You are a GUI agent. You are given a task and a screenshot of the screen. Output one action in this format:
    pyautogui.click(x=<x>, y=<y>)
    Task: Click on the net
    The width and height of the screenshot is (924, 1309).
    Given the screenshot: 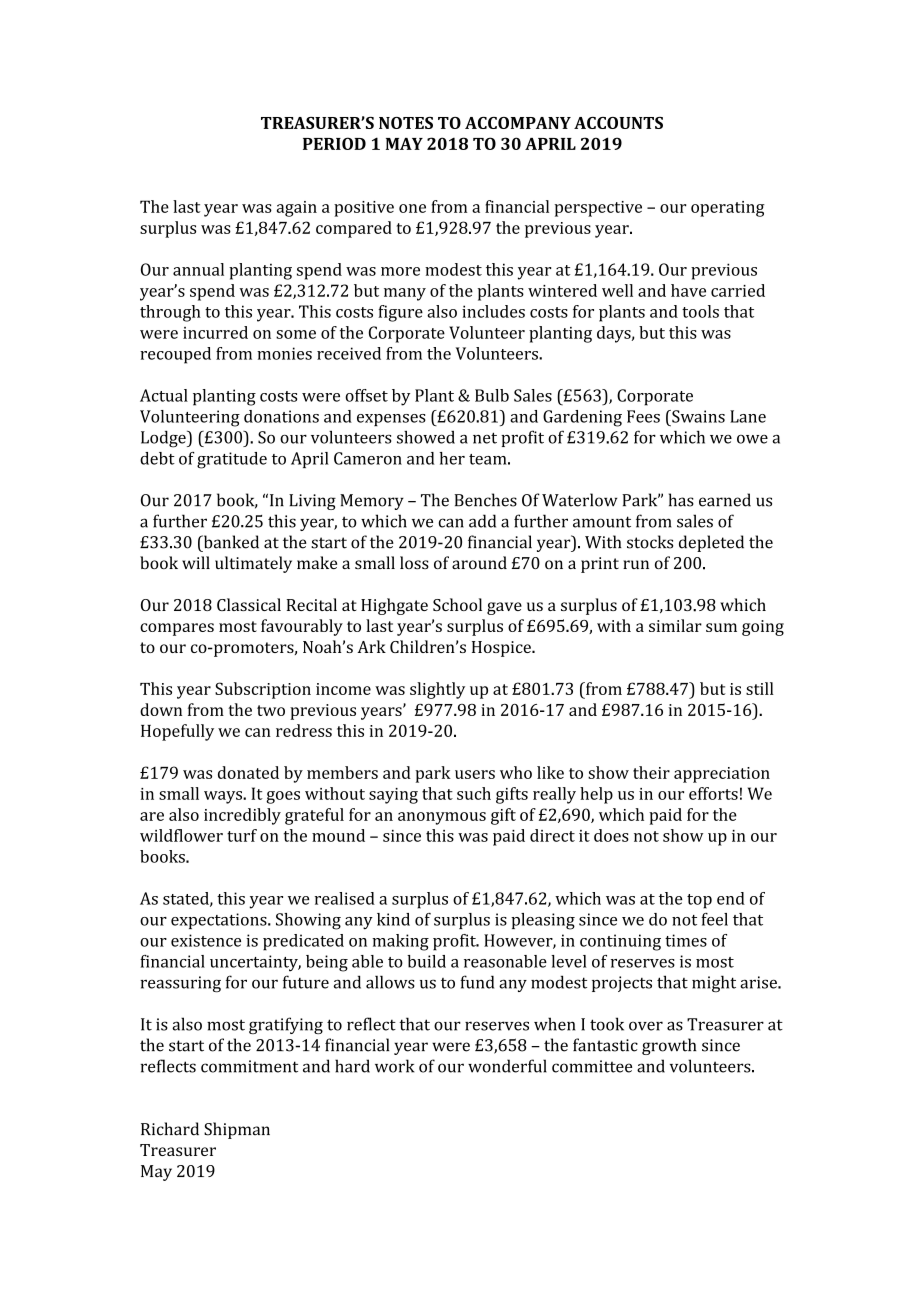 What is the action you would take?
    pyautogui.click(x=485, y=438)
